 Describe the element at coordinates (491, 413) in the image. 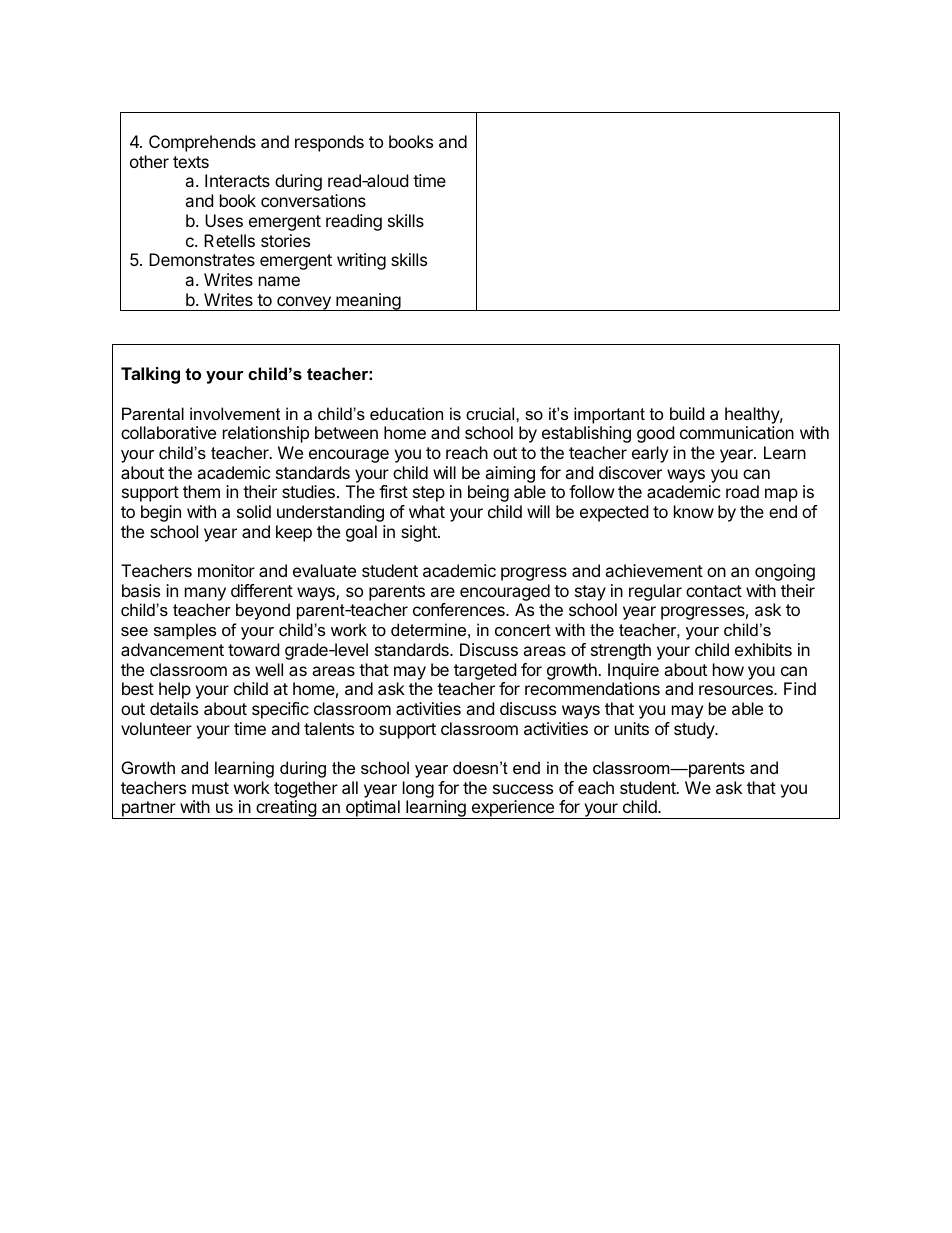

I see `crucial` at that location.
